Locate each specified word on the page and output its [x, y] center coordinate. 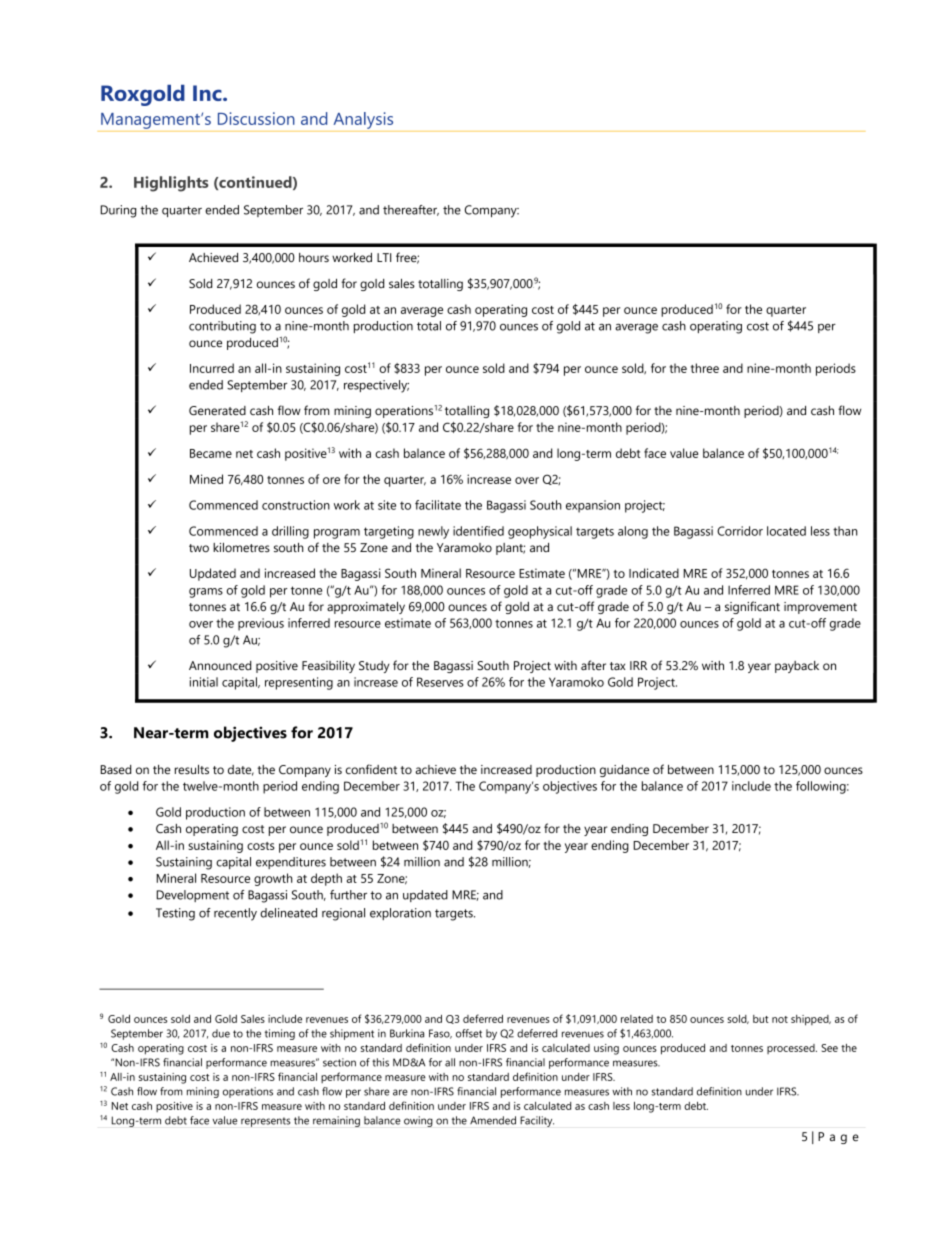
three [705, 368]
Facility [537, 1121]
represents [265, 1122]
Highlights [171, 184]
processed [792, 1049]
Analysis [363, 120]
